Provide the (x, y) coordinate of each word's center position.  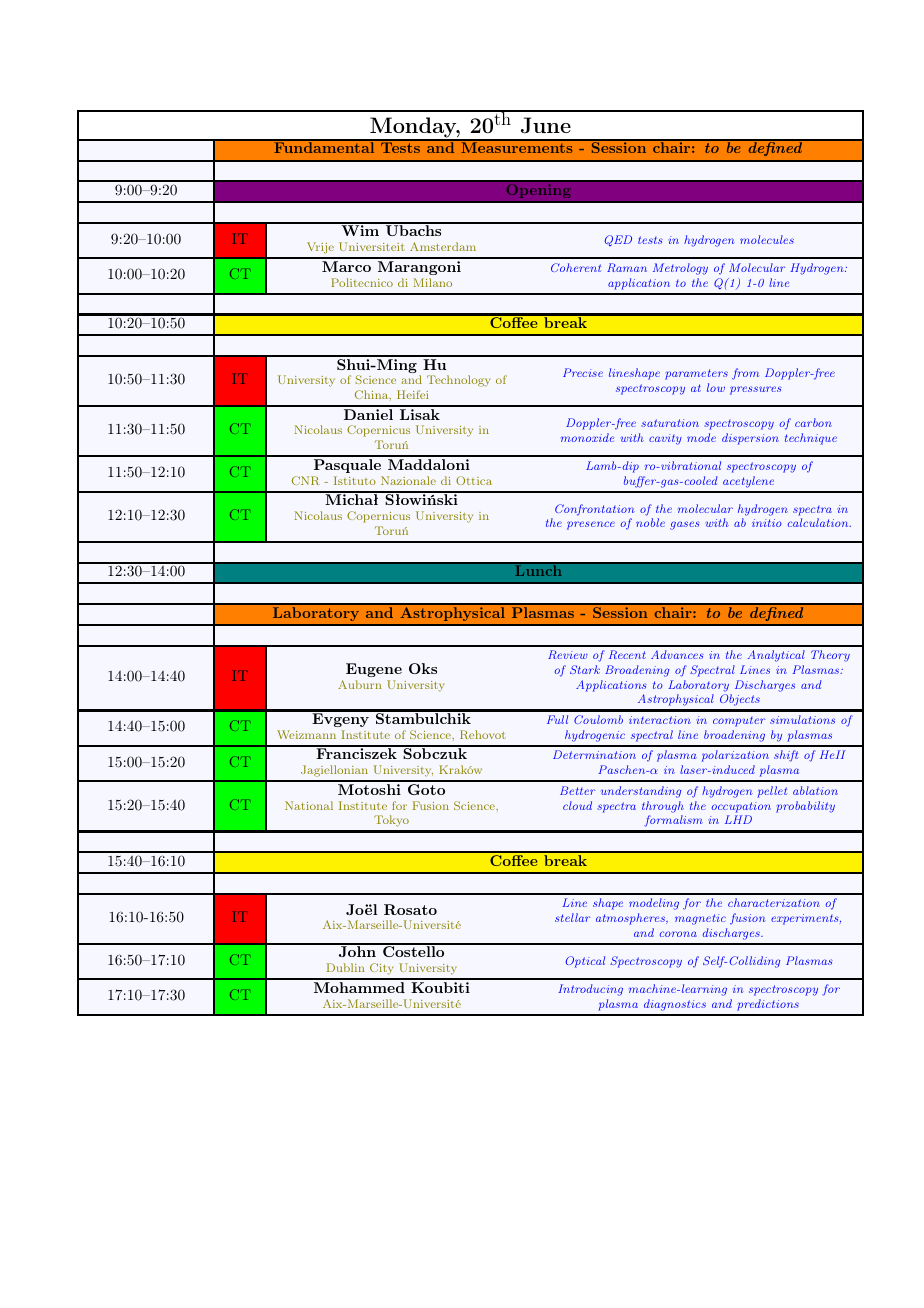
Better (577, 790)
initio (767, 523)
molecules (767, 239)
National (309, 805)
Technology (458, 381)
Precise (583, 372)
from (745, 374)
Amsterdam (443, 246)
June (546, 125)
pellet (772, 792)
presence (591, 525)
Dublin (345, 967)
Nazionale (408, 480)
